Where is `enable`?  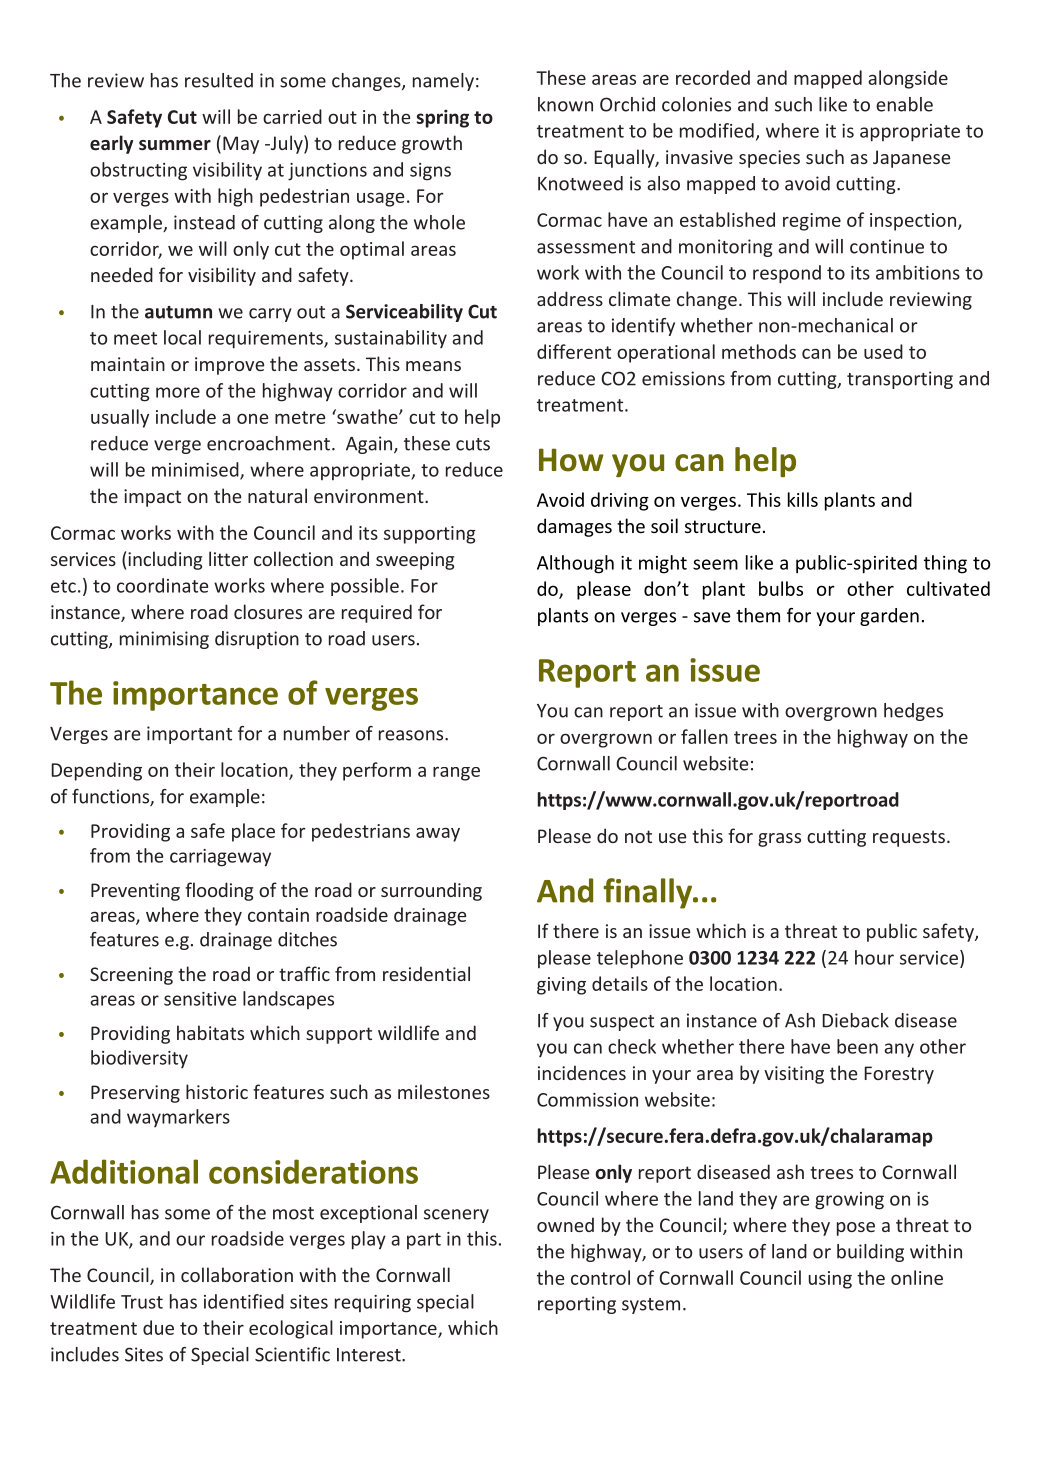 enable is located at coordinates (904, 104).
